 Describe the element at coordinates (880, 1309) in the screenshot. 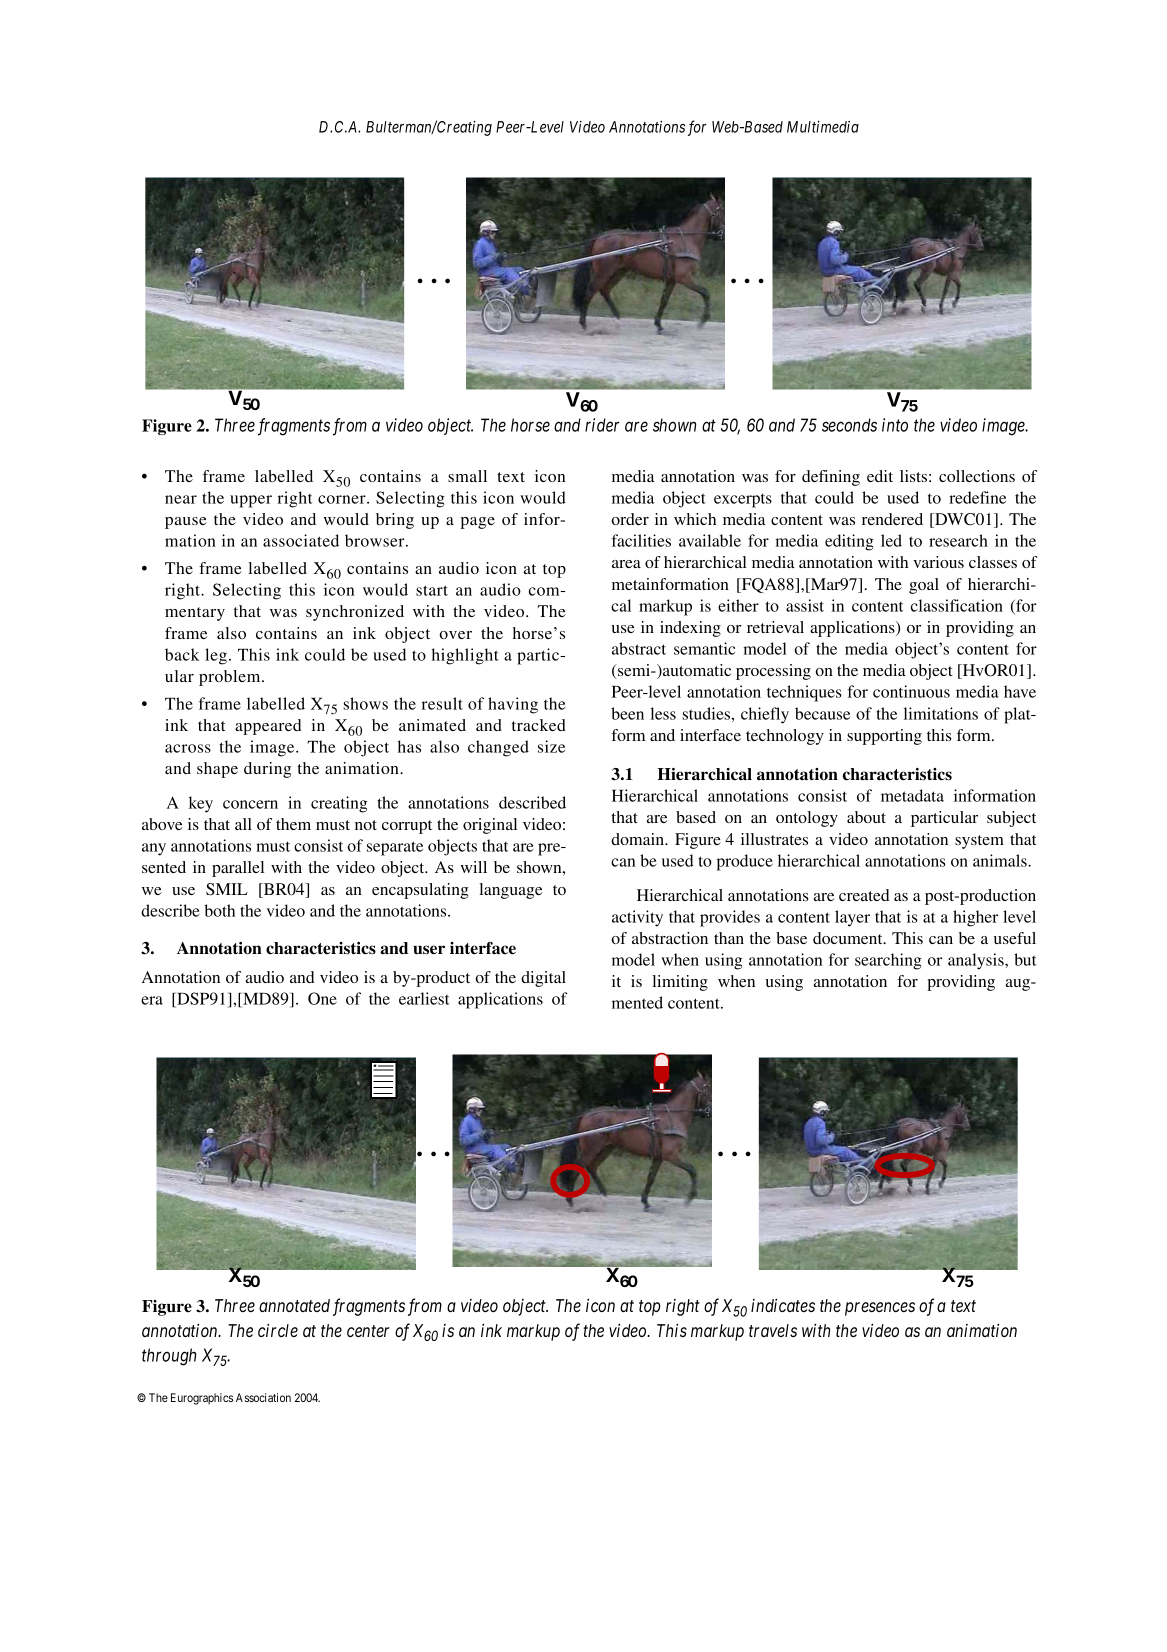

I see `presences` at that location.
